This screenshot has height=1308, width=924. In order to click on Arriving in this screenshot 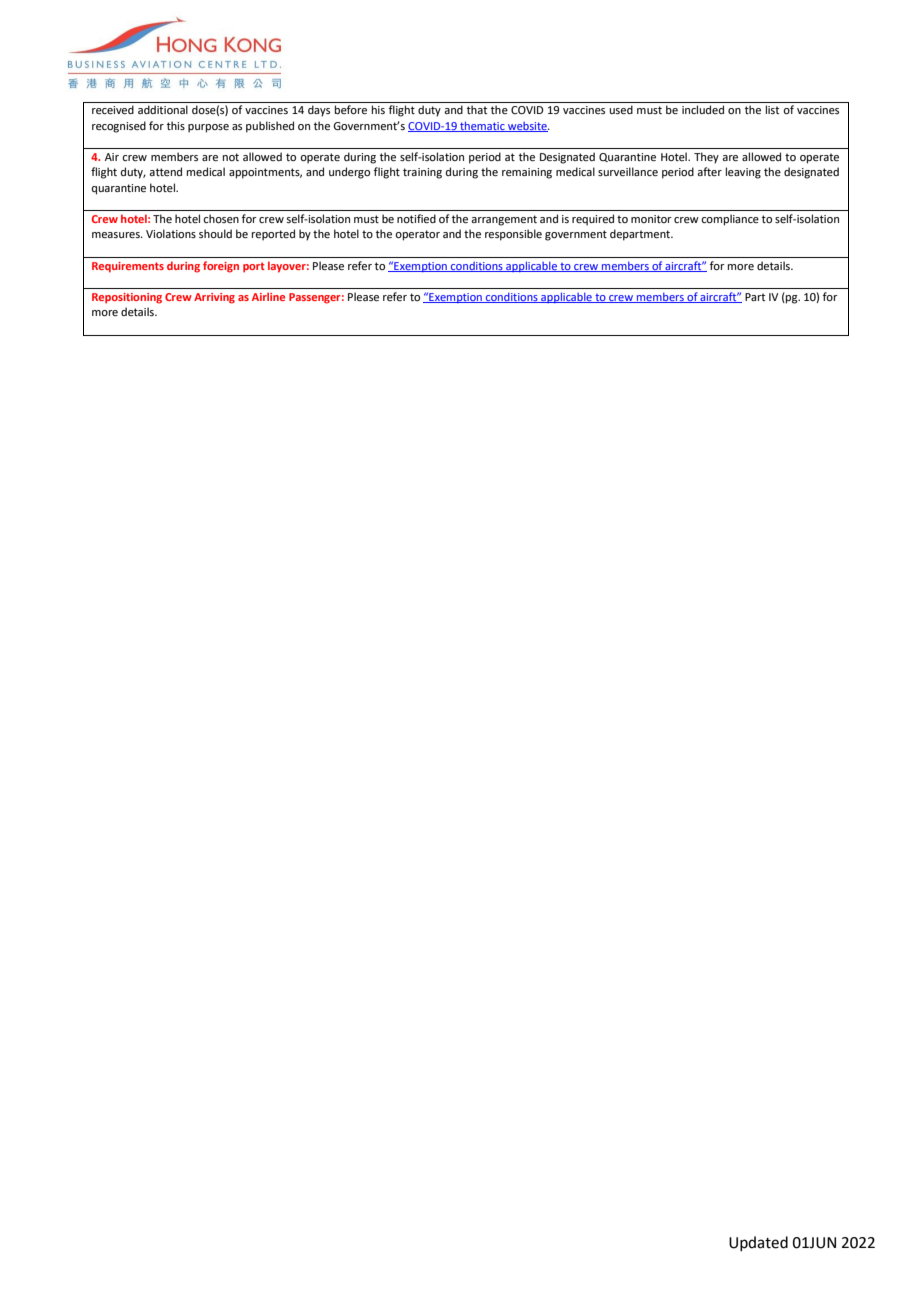, I will do `click(214, 298)`.
